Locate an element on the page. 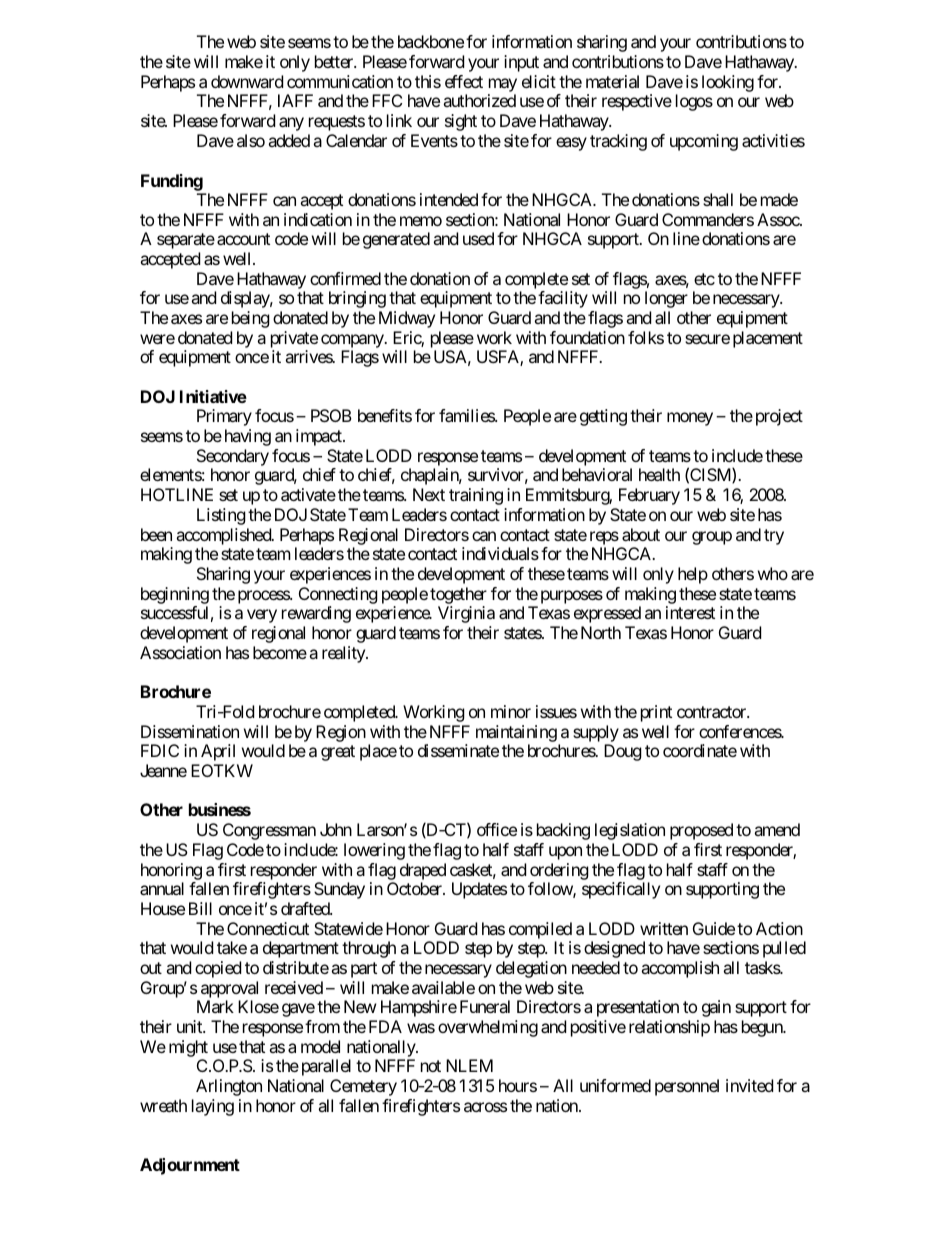  logos is located at coordinates (694, 102).
